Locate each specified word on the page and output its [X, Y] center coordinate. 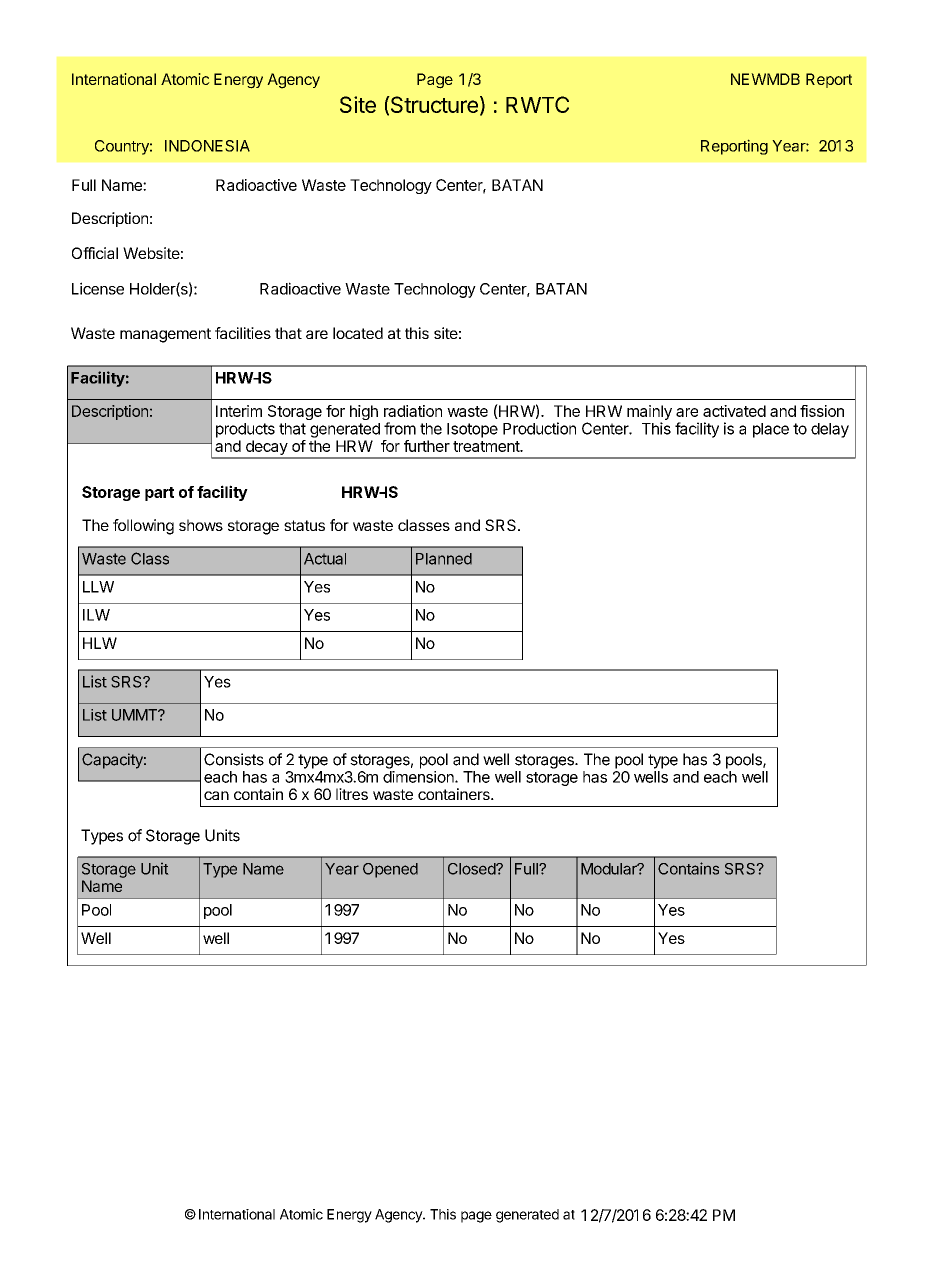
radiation [413, 411]
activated [734, 411]
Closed [472, 869]
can [216, 795]
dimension [419, 777]
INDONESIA [207, 146]
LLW [98, 587]
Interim [239, 411]
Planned [444, 559]
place [771, 430]
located [358, 333]
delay [830, 430]
